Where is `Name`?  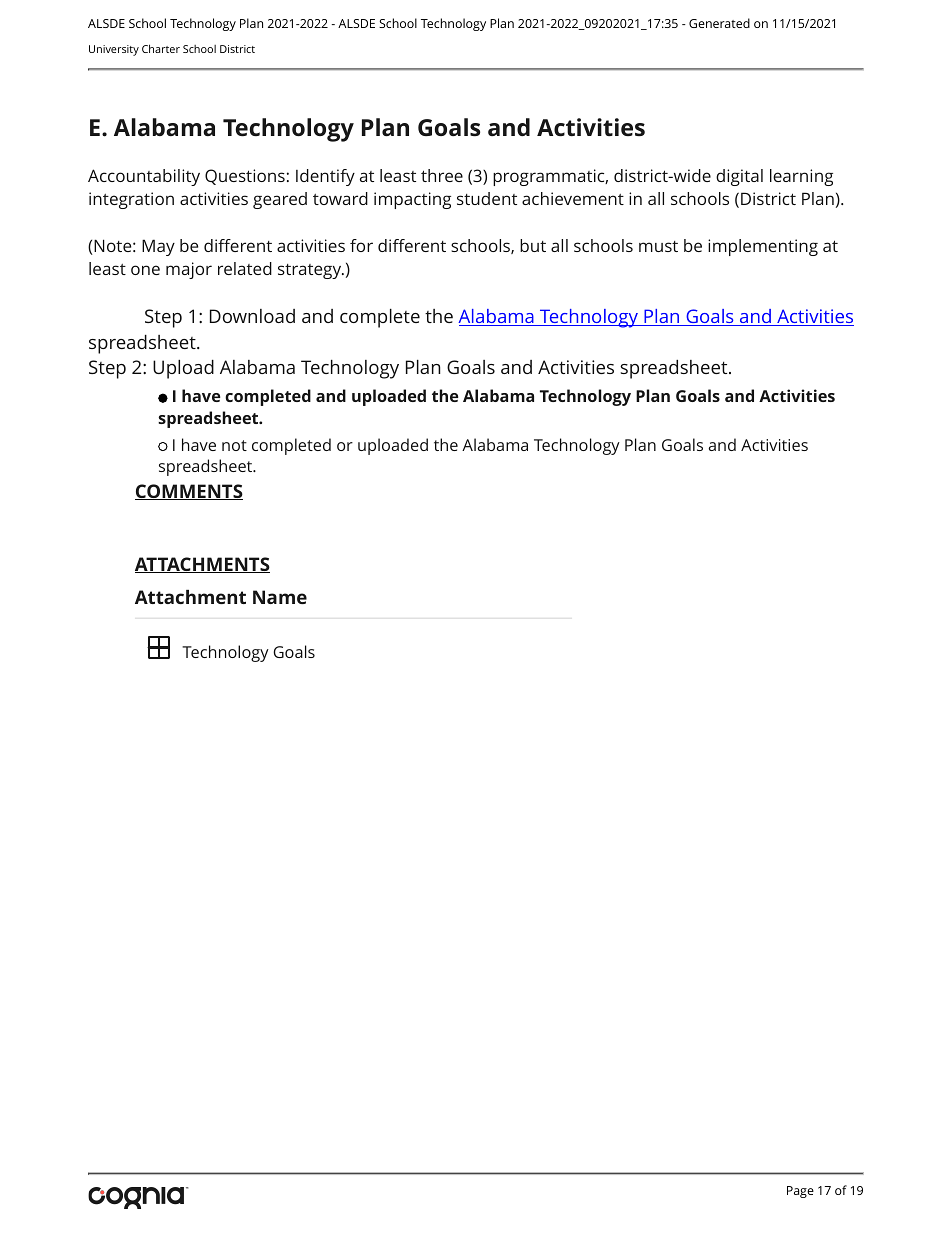 Name is located at coordinates (280, 597).
